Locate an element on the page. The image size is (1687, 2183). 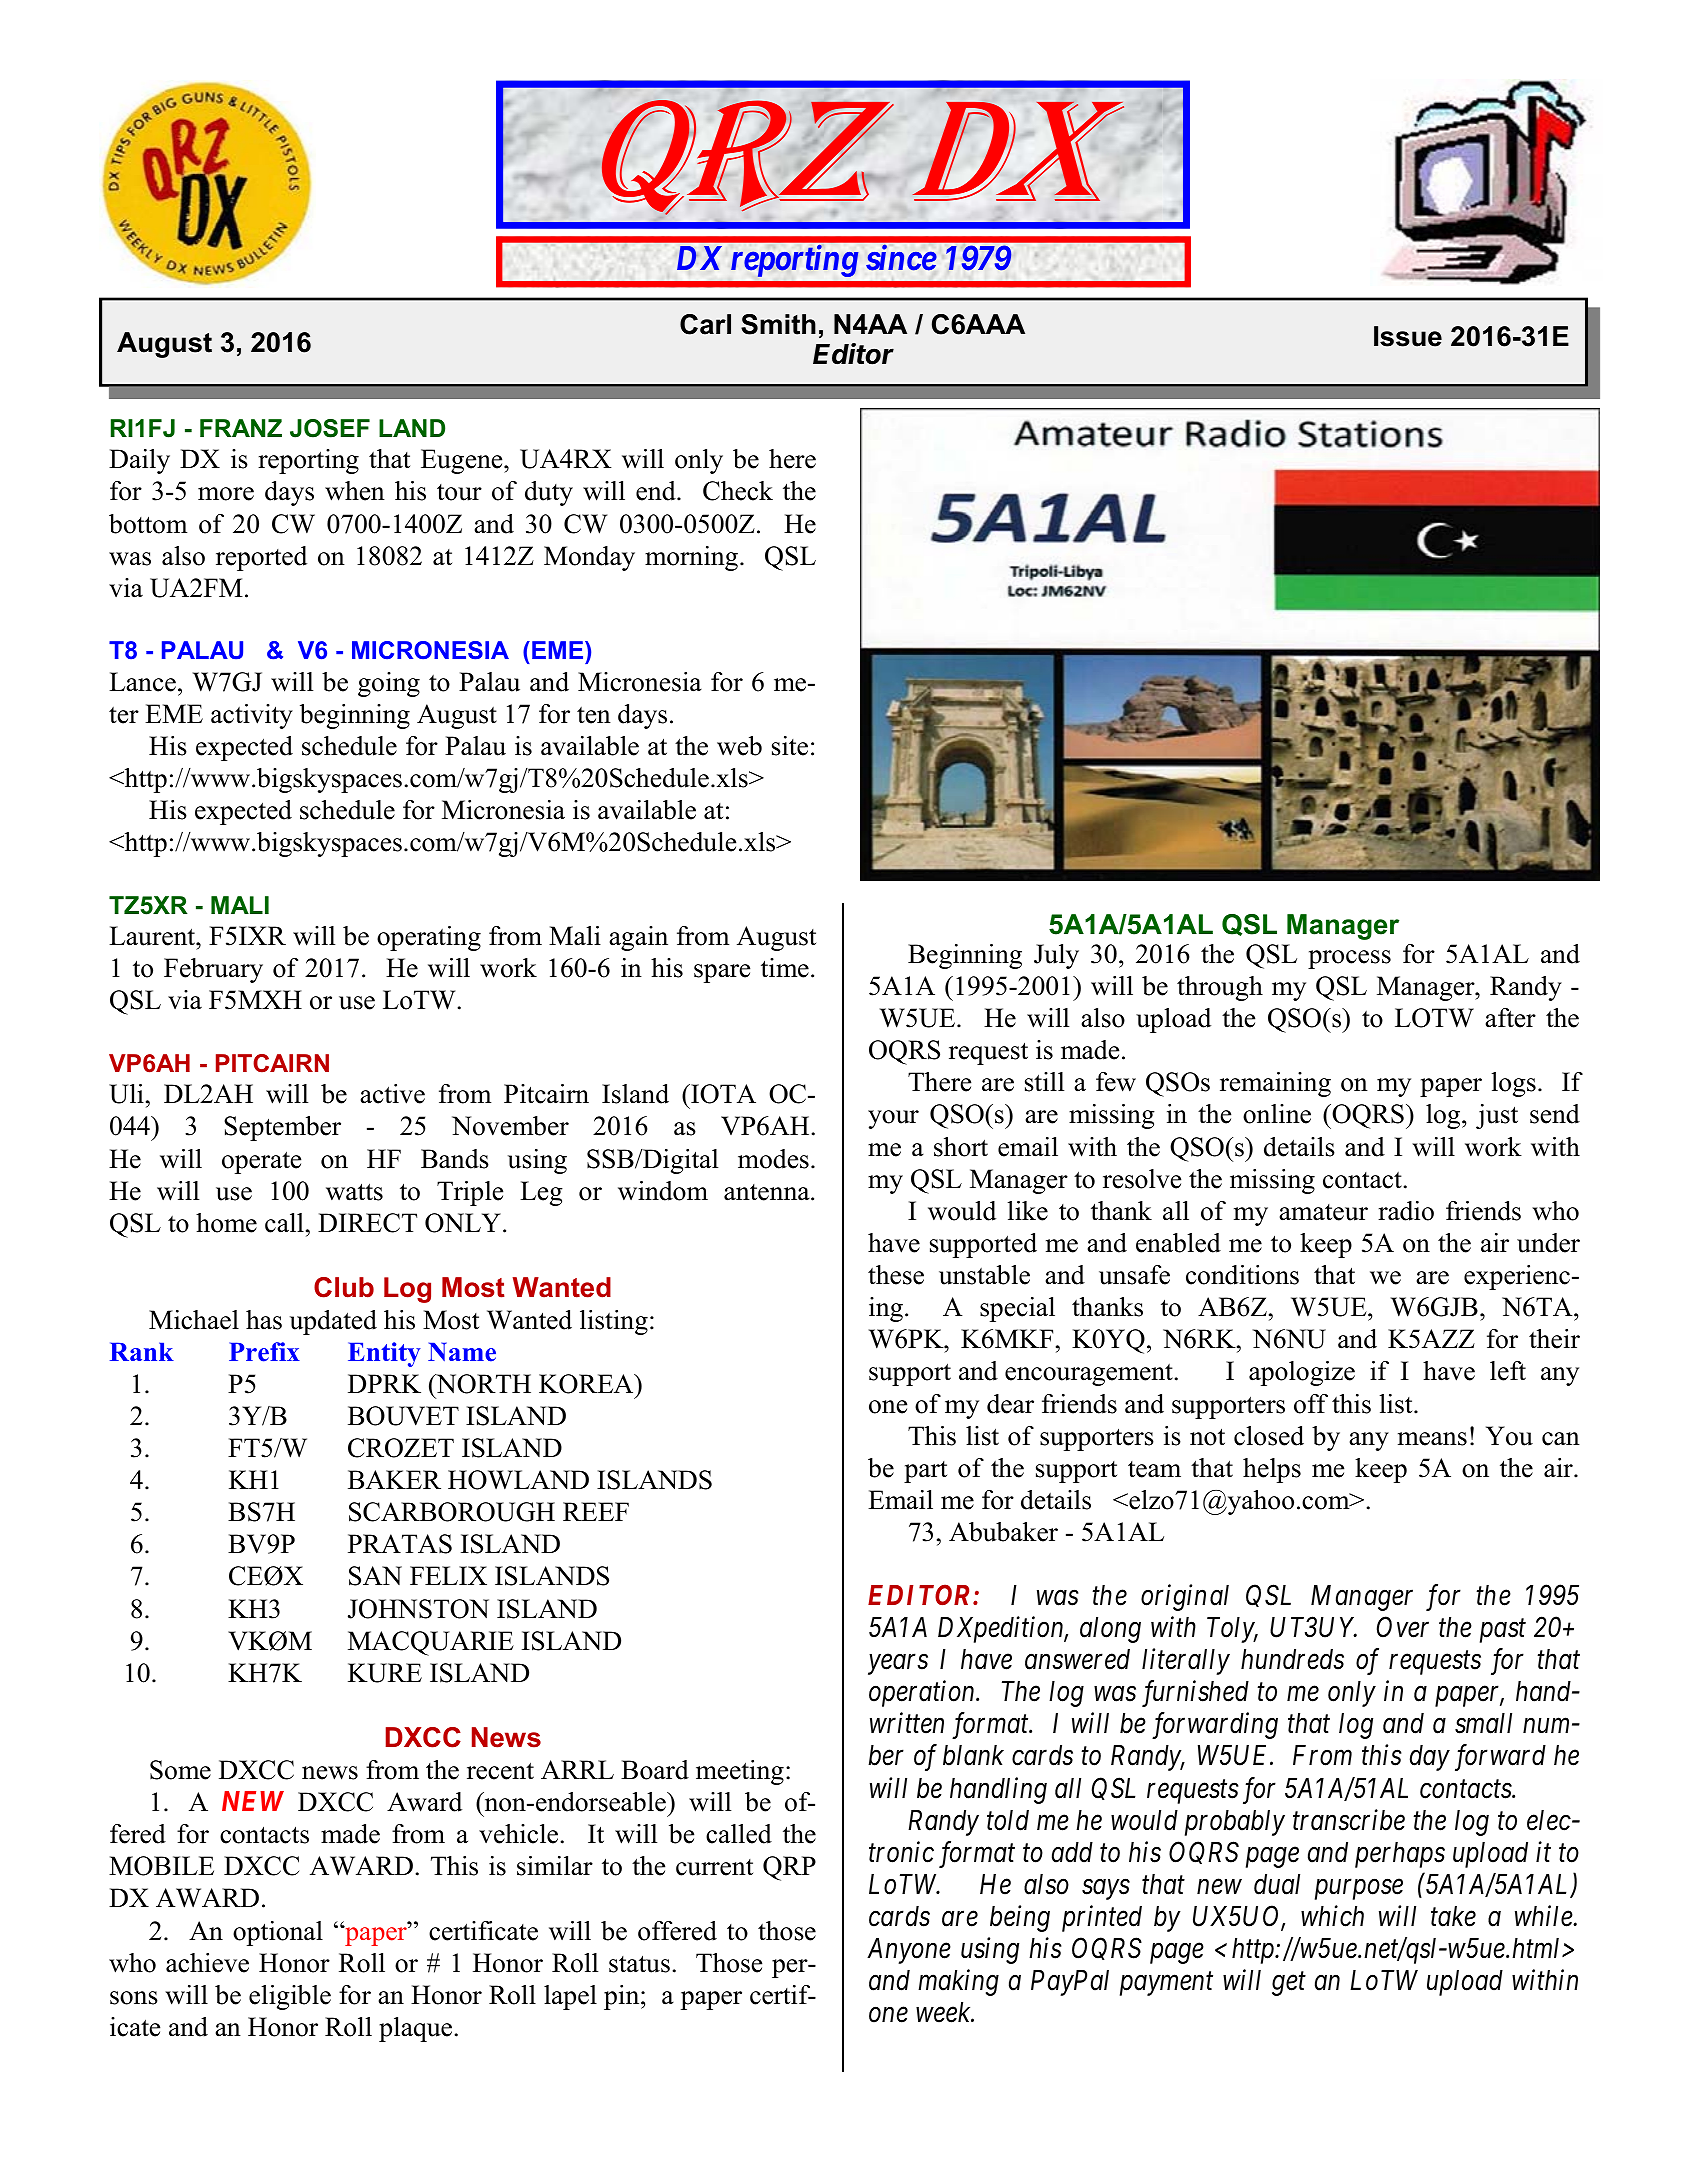
eligible is located at coordinates (290, 1997).
